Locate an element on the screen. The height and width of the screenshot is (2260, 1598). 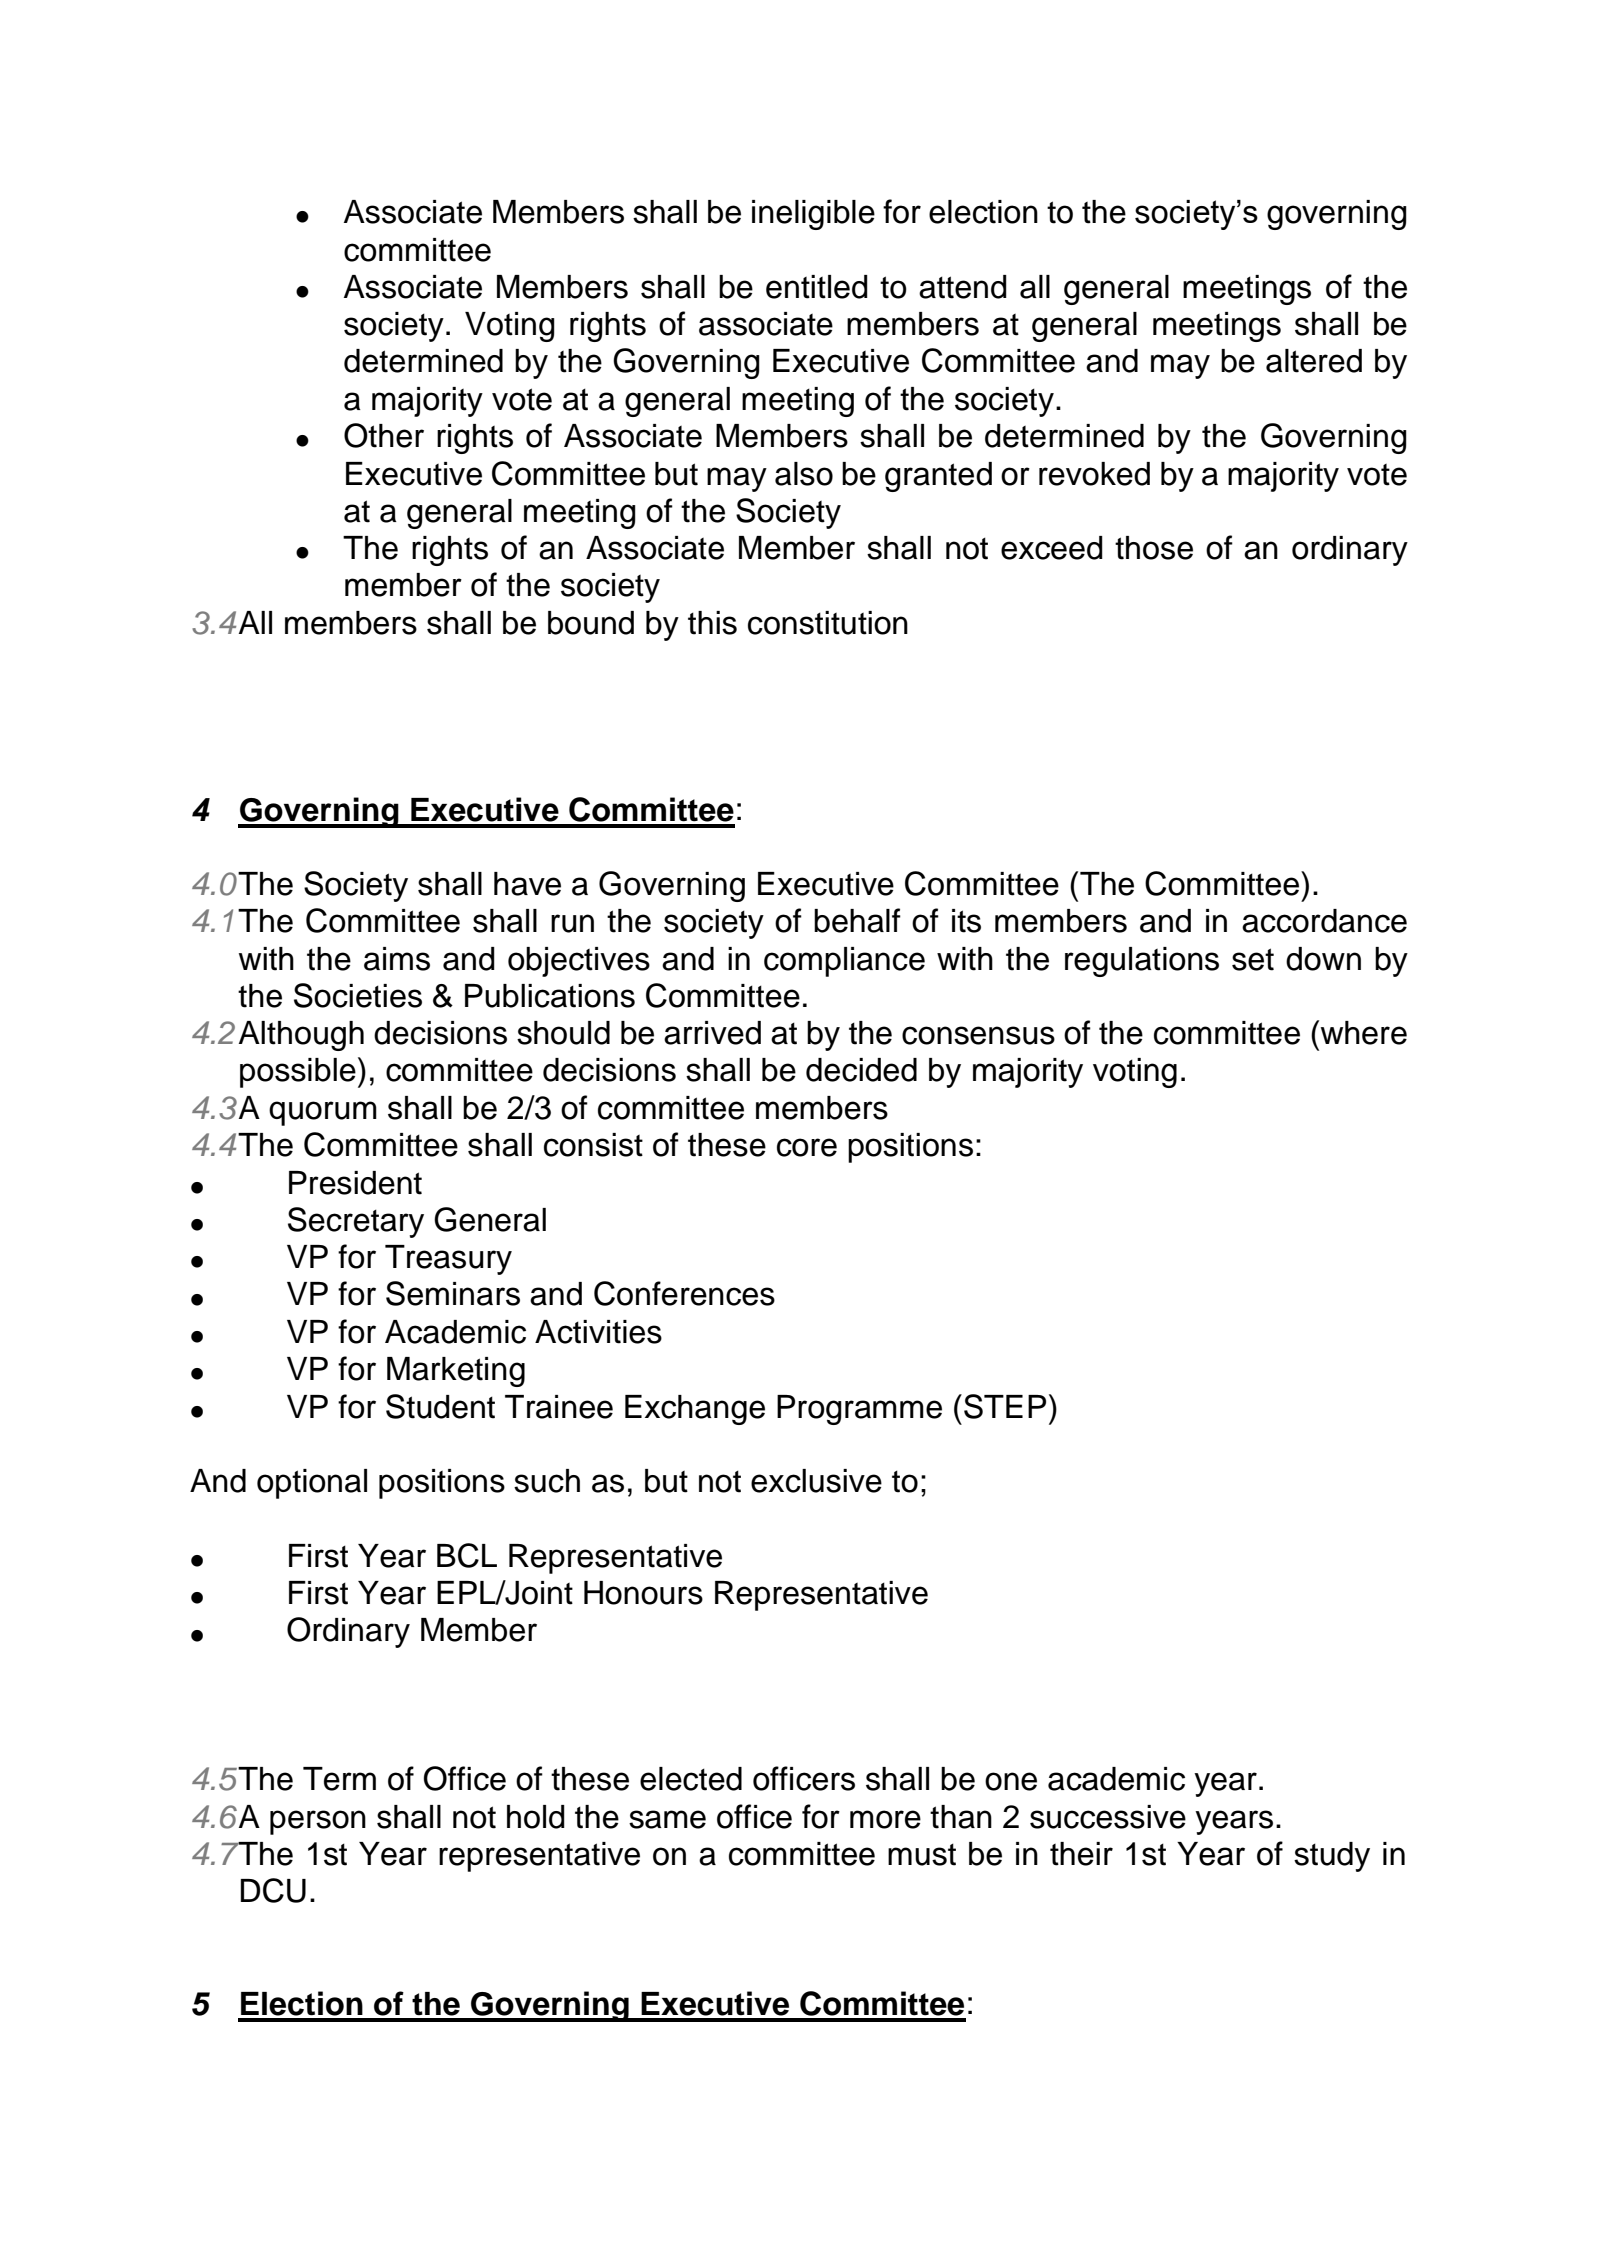
Student is located at coordinates (440, 1406).
